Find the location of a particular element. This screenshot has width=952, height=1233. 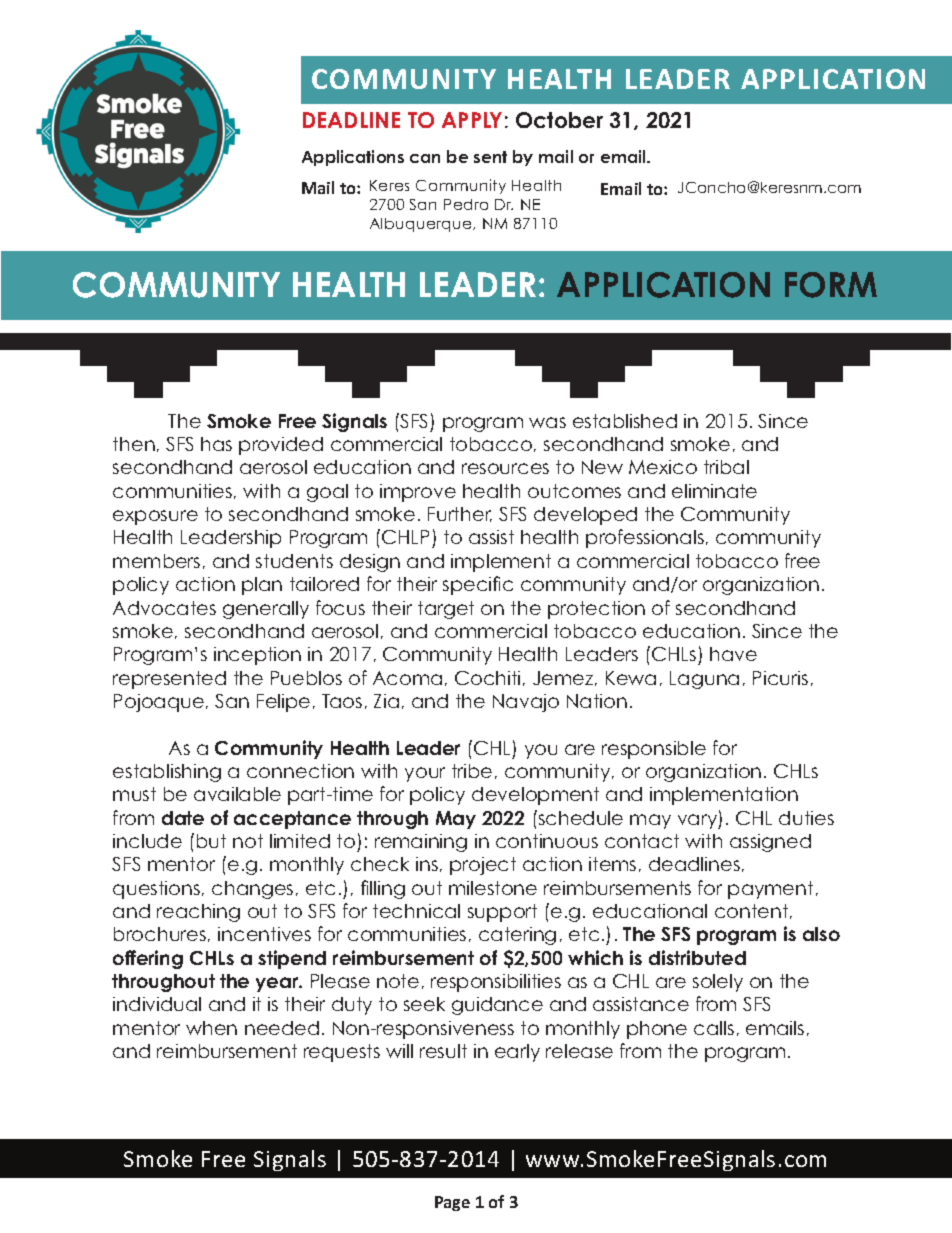

was is located at coordinates (547, 422).
